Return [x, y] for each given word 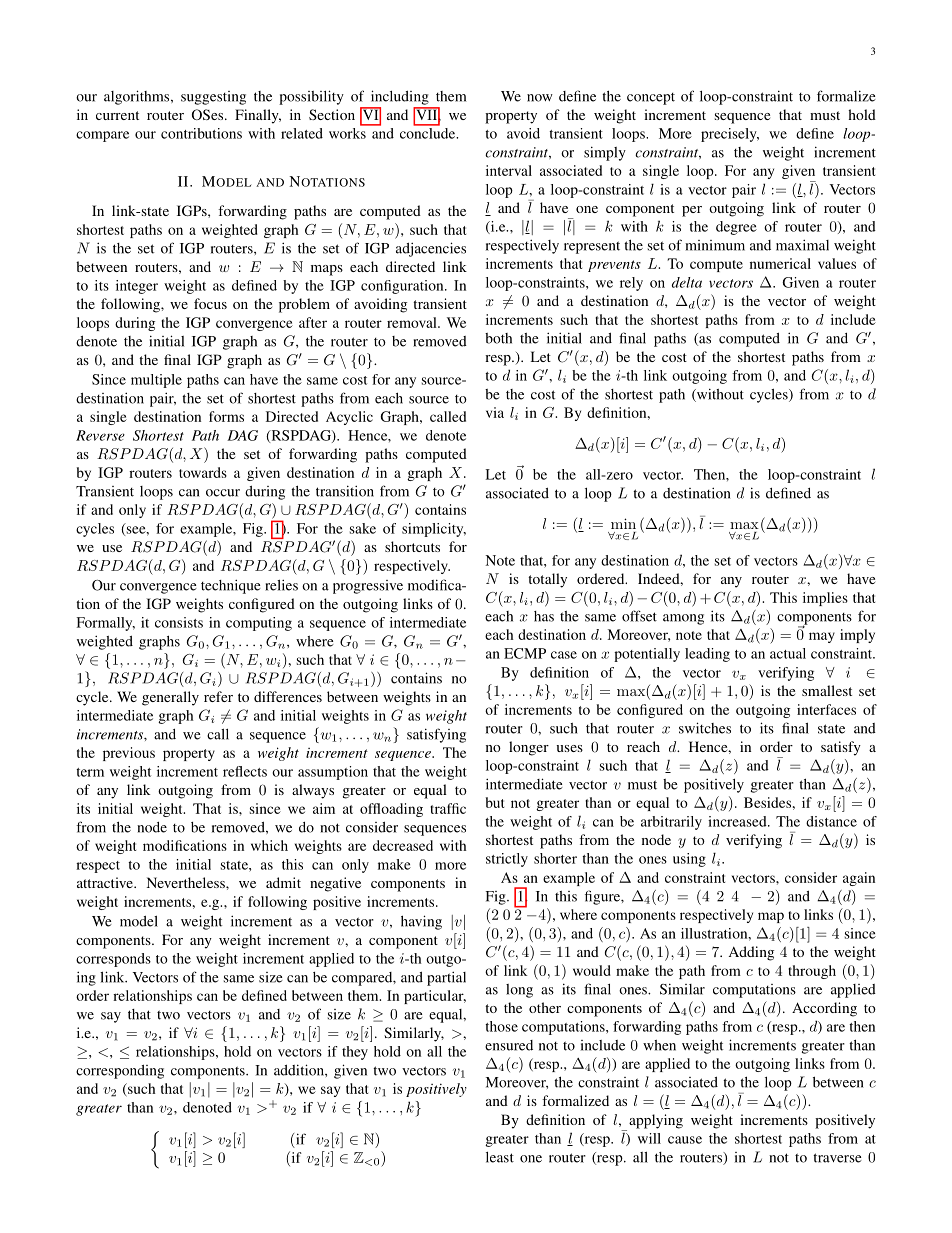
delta [687, 282]
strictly [507, 860]
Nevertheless [186, 882]
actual [788, 653]
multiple [156, 381]
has [544, 616]
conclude [429, 133]
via [495, 412]
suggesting [213, 98]
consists [179, 622]
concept [651, 99]
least [500, 1157]
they [355, 1053]
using [689, 860]
